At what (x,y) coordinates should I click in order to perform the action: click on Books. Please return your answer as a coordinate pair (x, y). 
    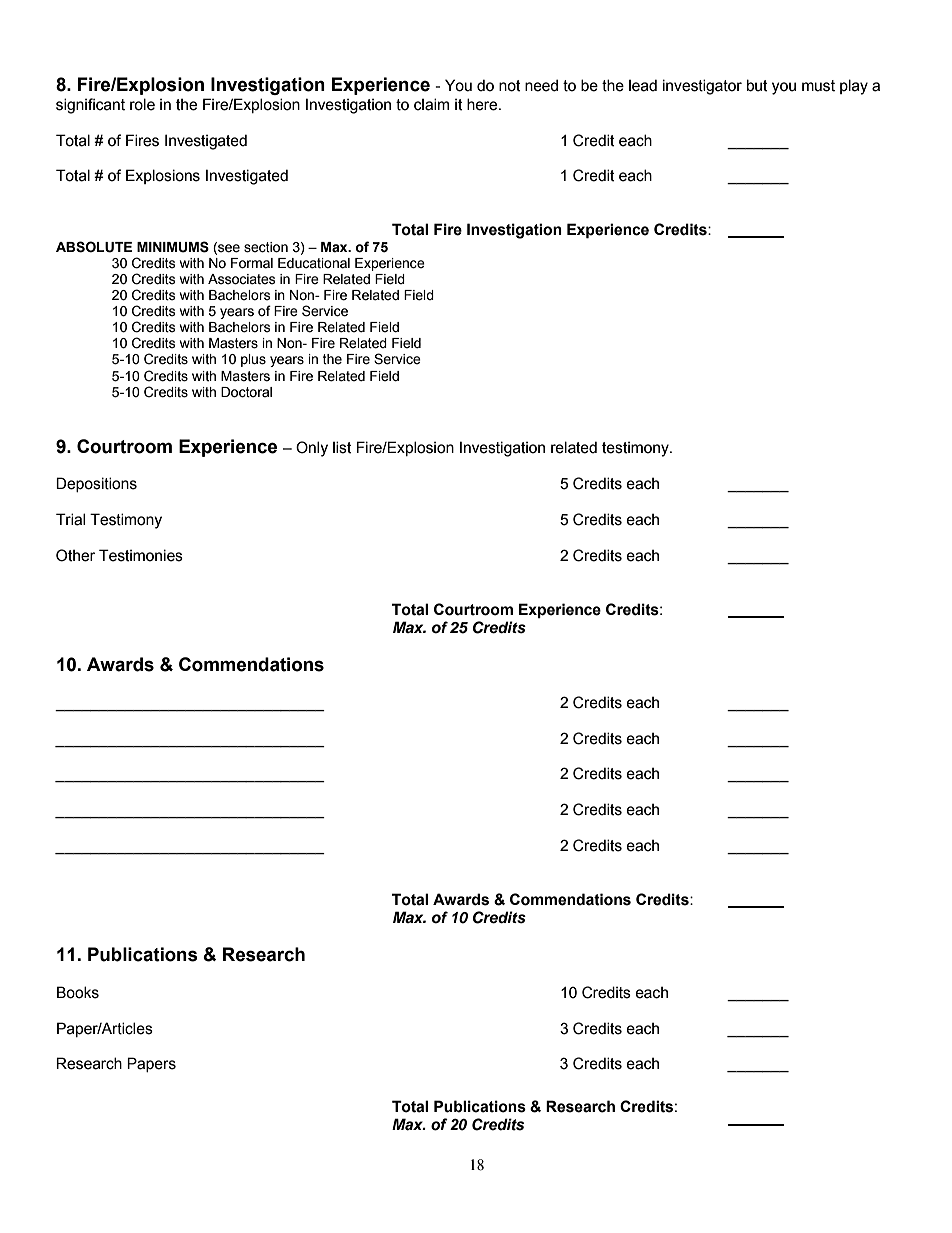
    Looking at the image, I should click on (78, 992).
